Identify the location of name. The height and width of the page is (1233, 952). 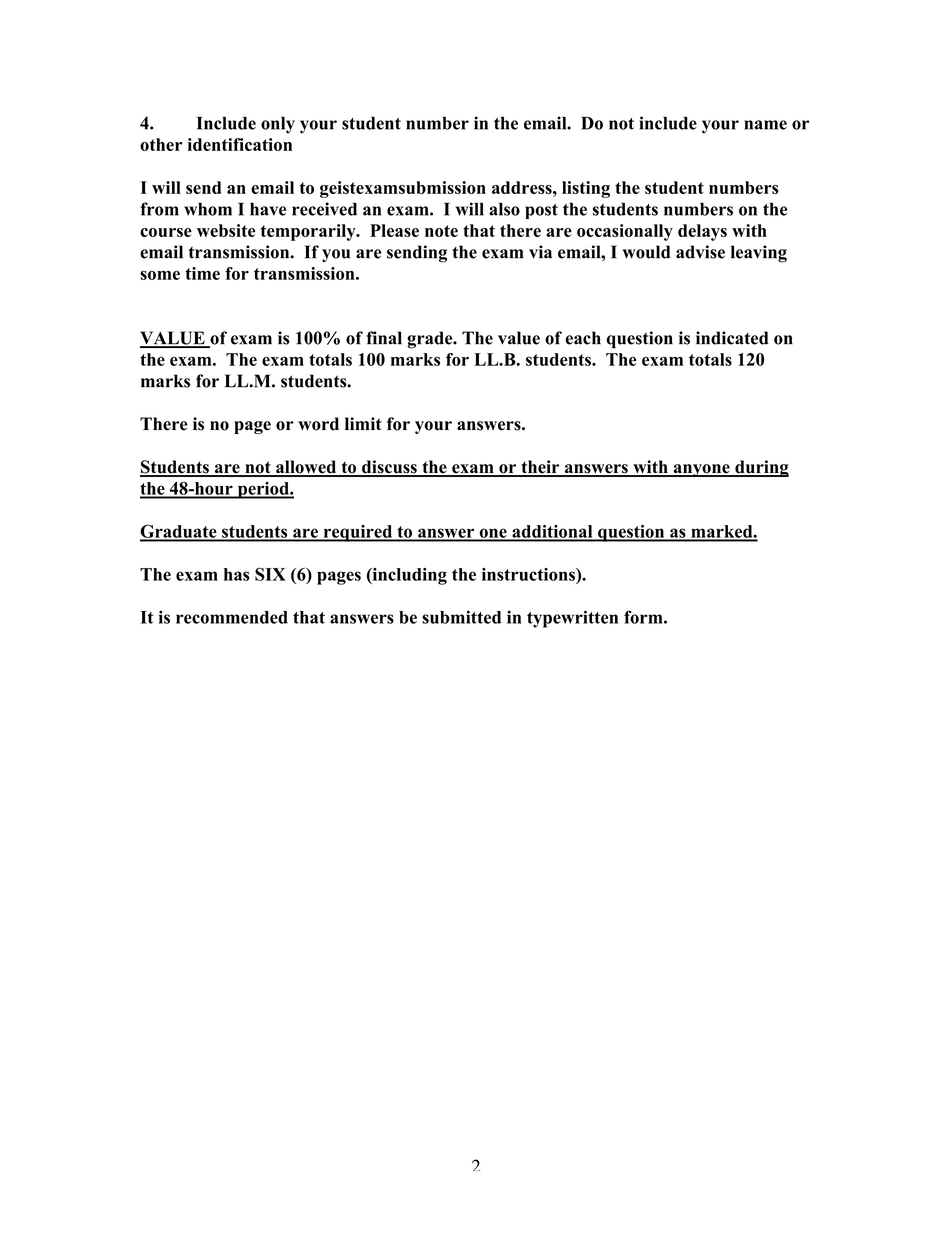
(765, 125).
